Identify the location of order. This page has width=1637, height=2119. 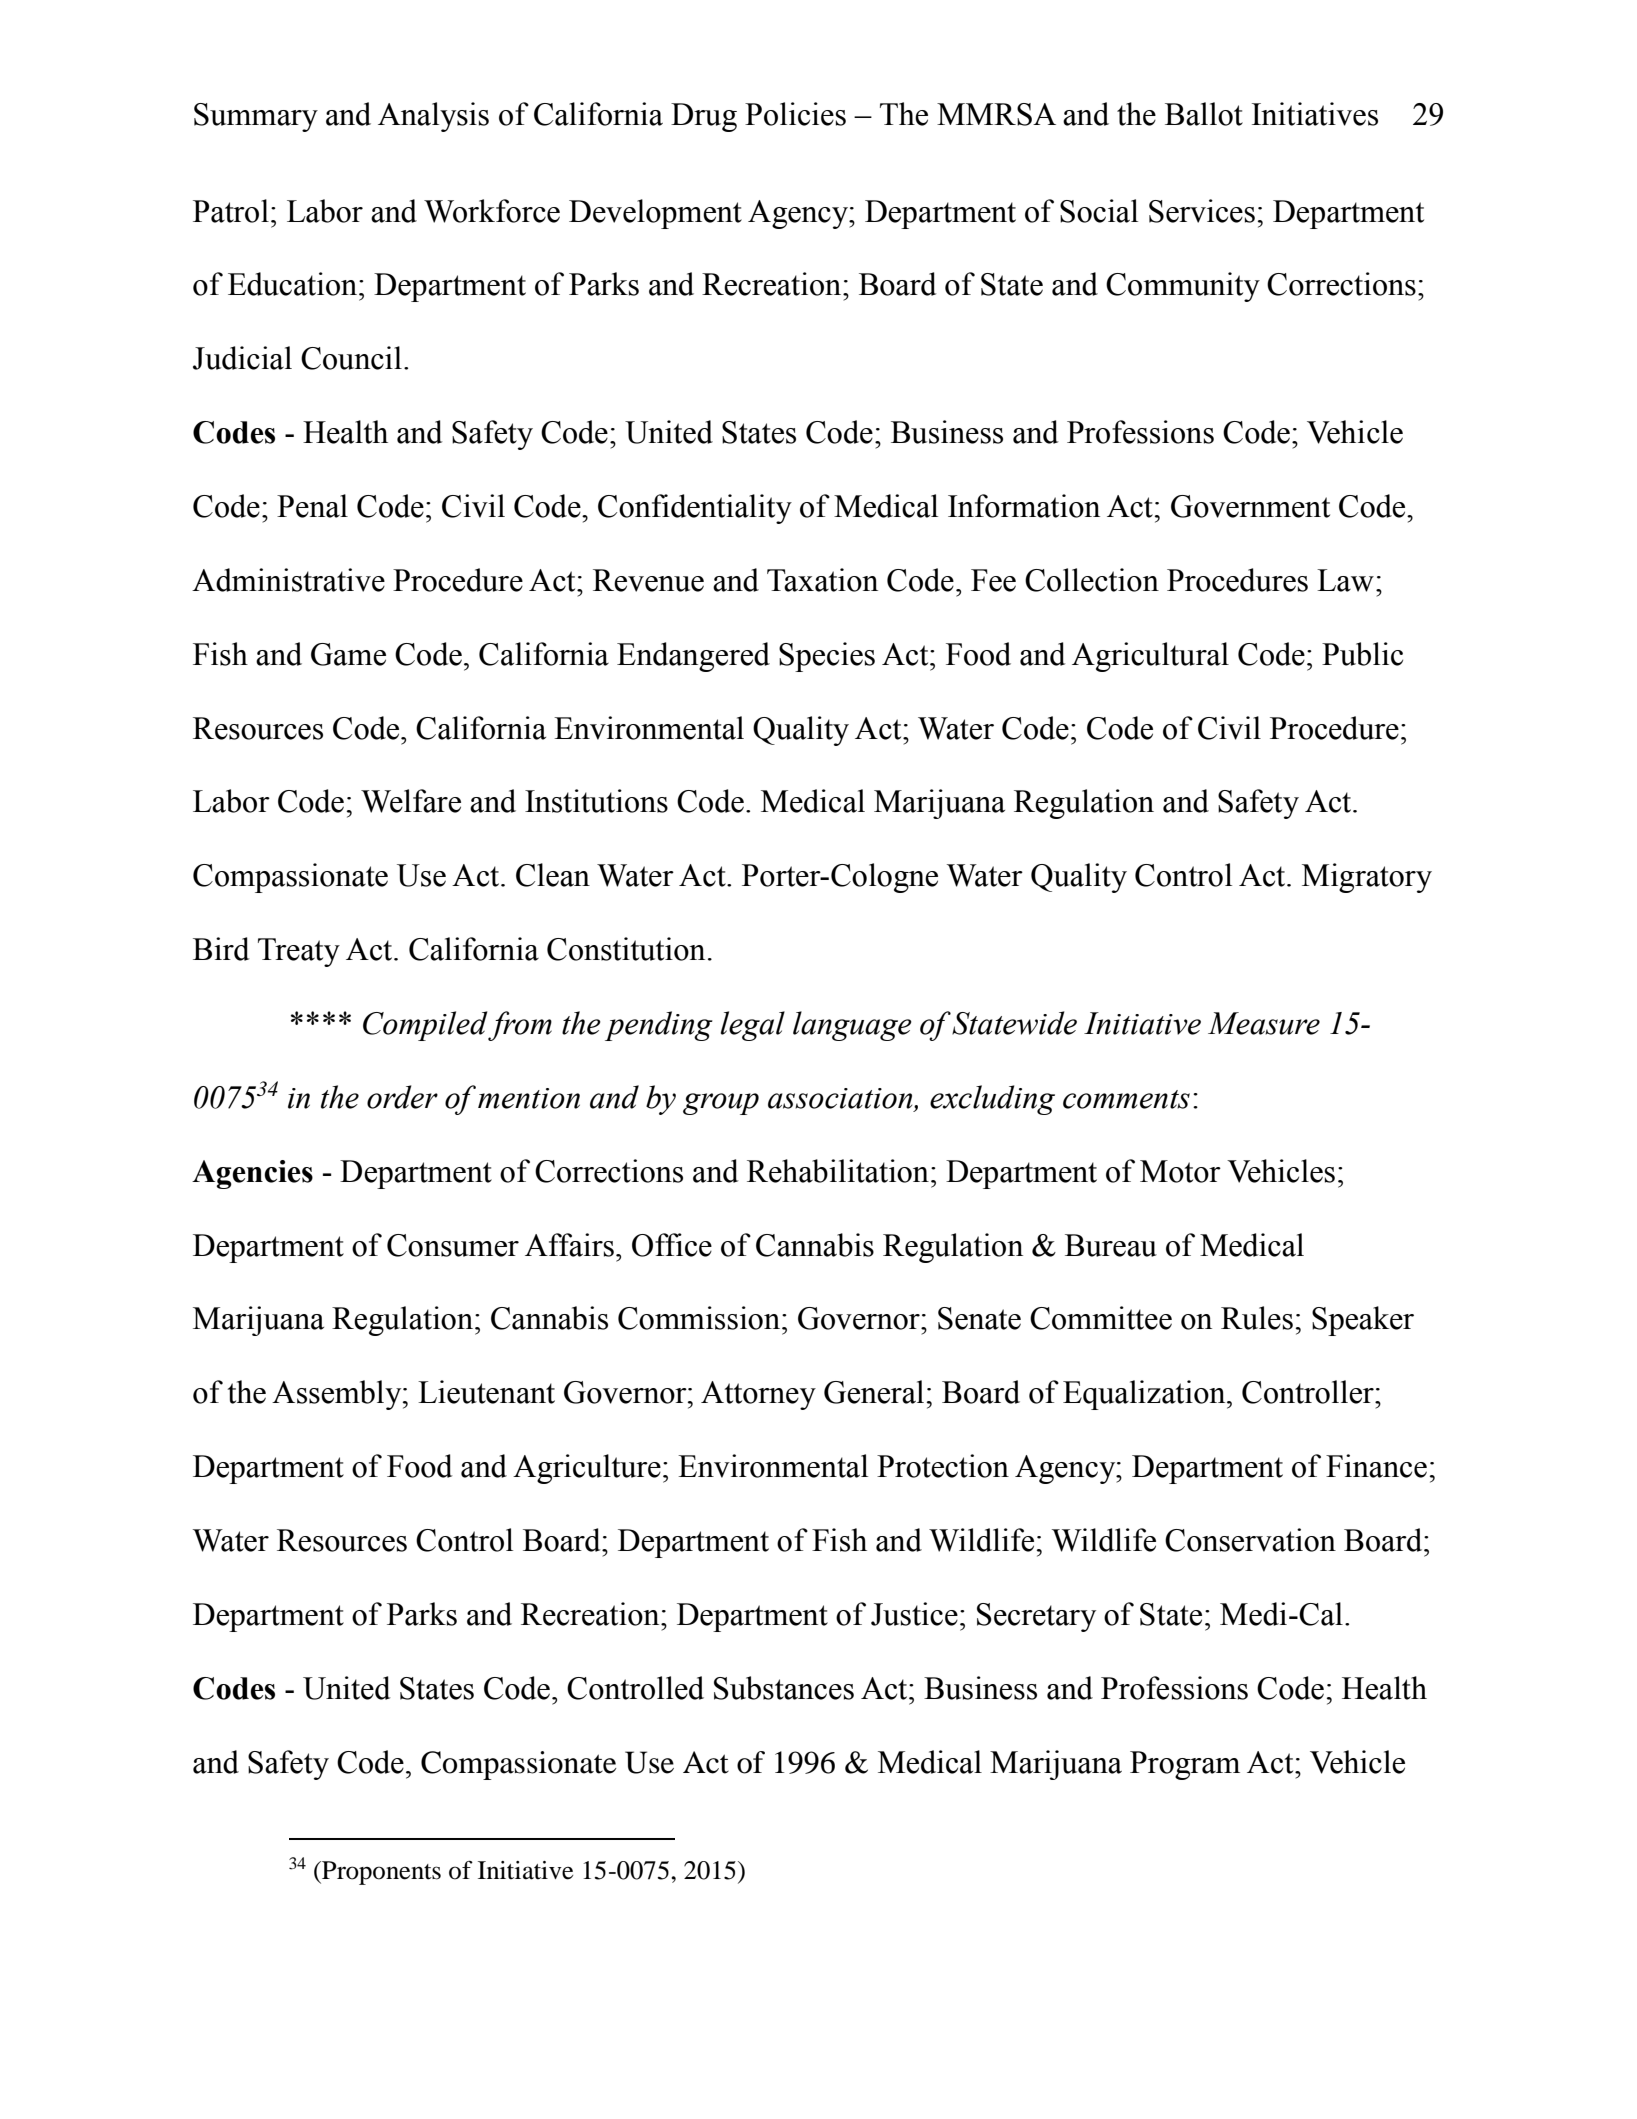
(402, 1097).
